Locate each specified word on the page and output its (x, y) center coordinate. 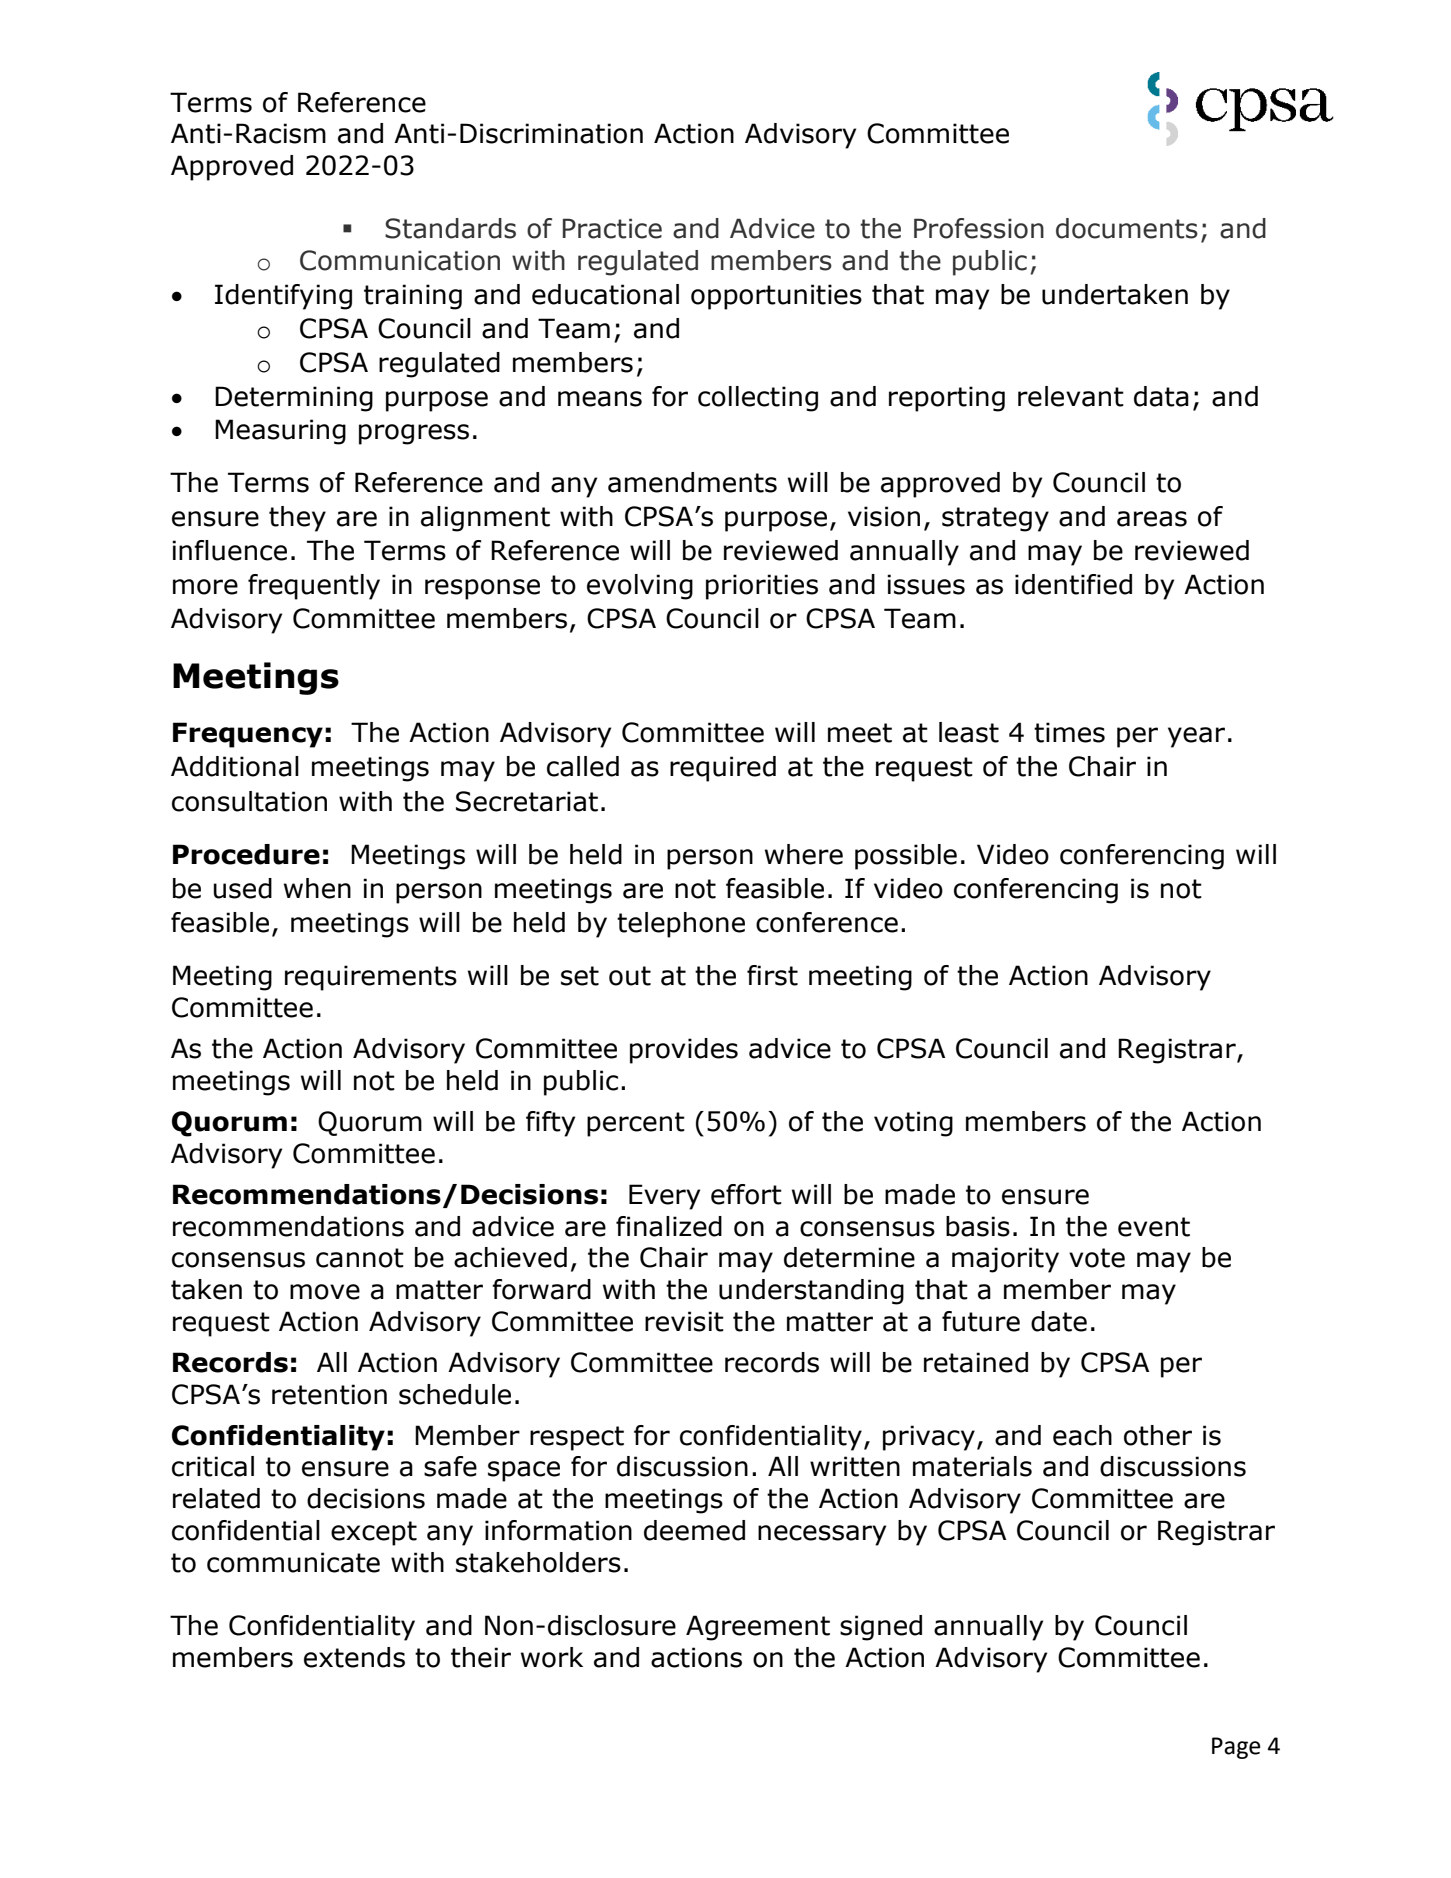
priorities (762, 587)
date (1059, 1321)
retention (329, 1394)
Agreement (758, 1628)
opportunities (776, 297)
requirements (371, 978)
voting (913, 1124)
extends (354, 1657)
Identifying (283, 297)
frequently (314, 587)
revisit (684, 1321)
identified (1073, 584)
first (772, 975)
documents (1127, 228)
